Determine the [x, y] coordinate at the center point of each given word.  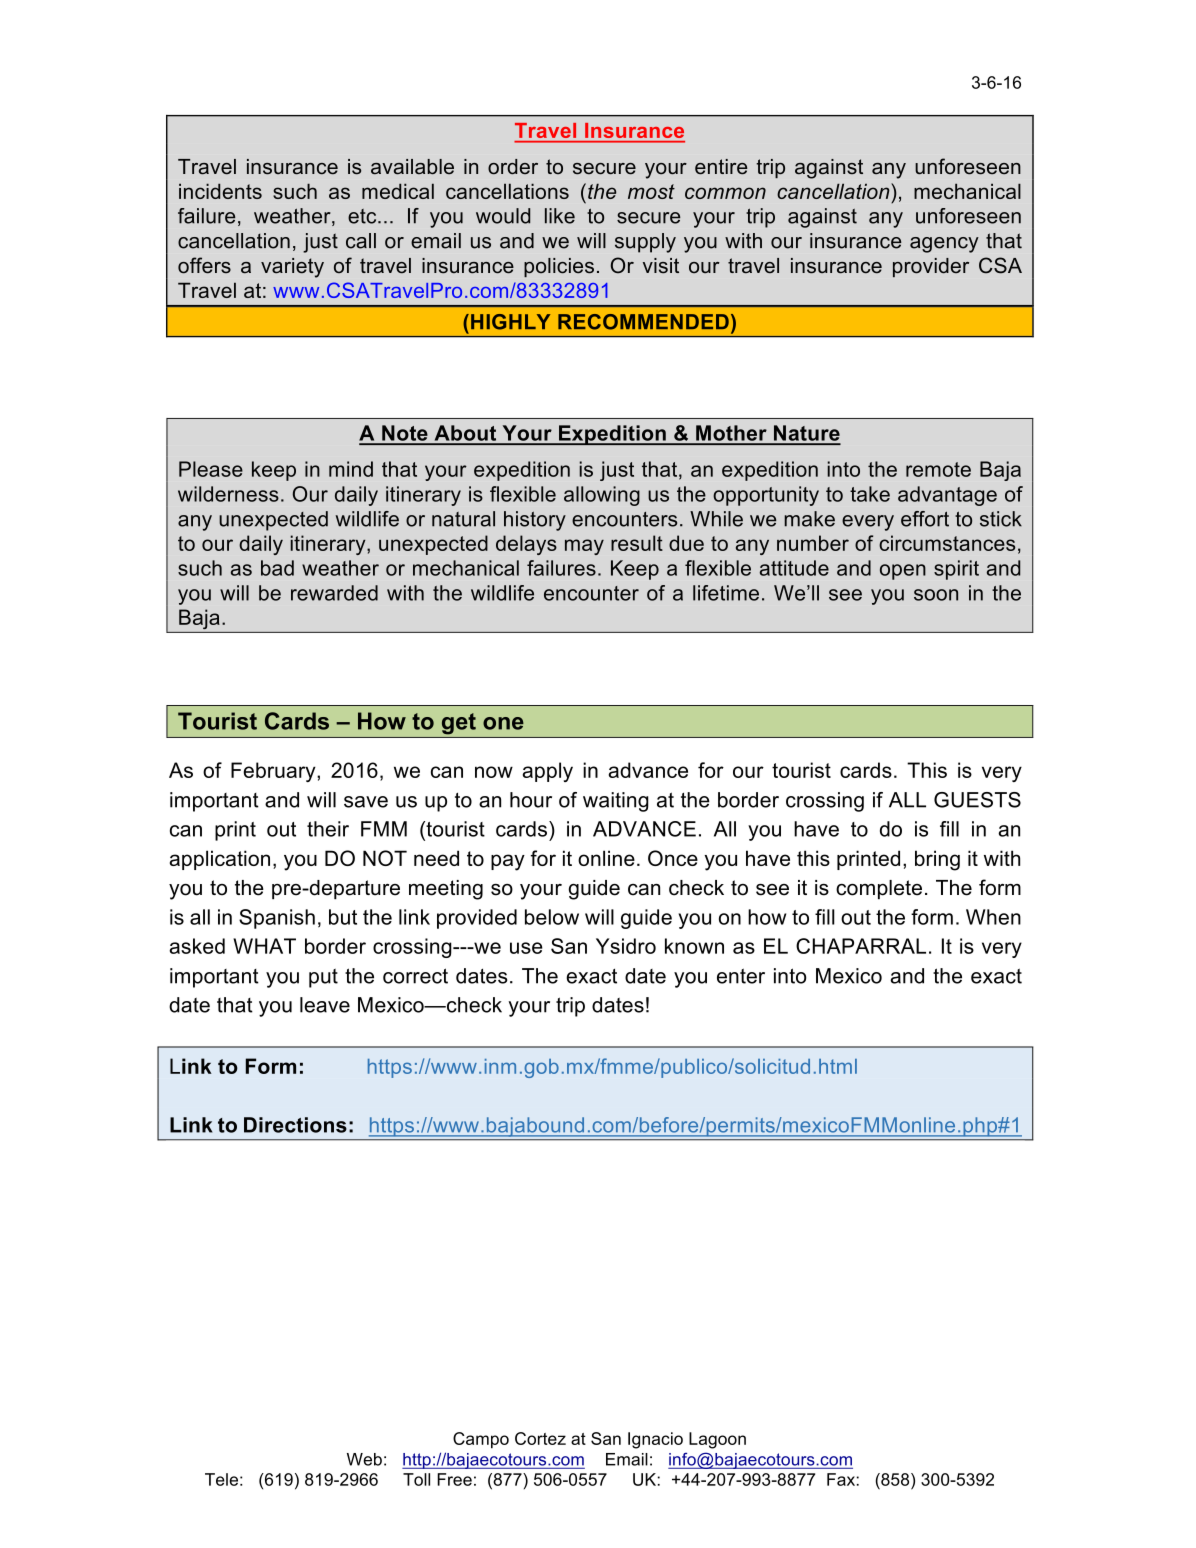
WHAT [264, 946]
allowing [602, 496]
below [552, 917]
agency [944, 245]
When [993, 917]
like [560, 216]
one [503, 723]
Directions [295, 1125]
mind [351, 469]
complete [879, 890]
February [274, 772]
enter [741, 976]
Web [364, 1459]
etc [363, 216]
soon [936, 595]
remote [938, 469]
